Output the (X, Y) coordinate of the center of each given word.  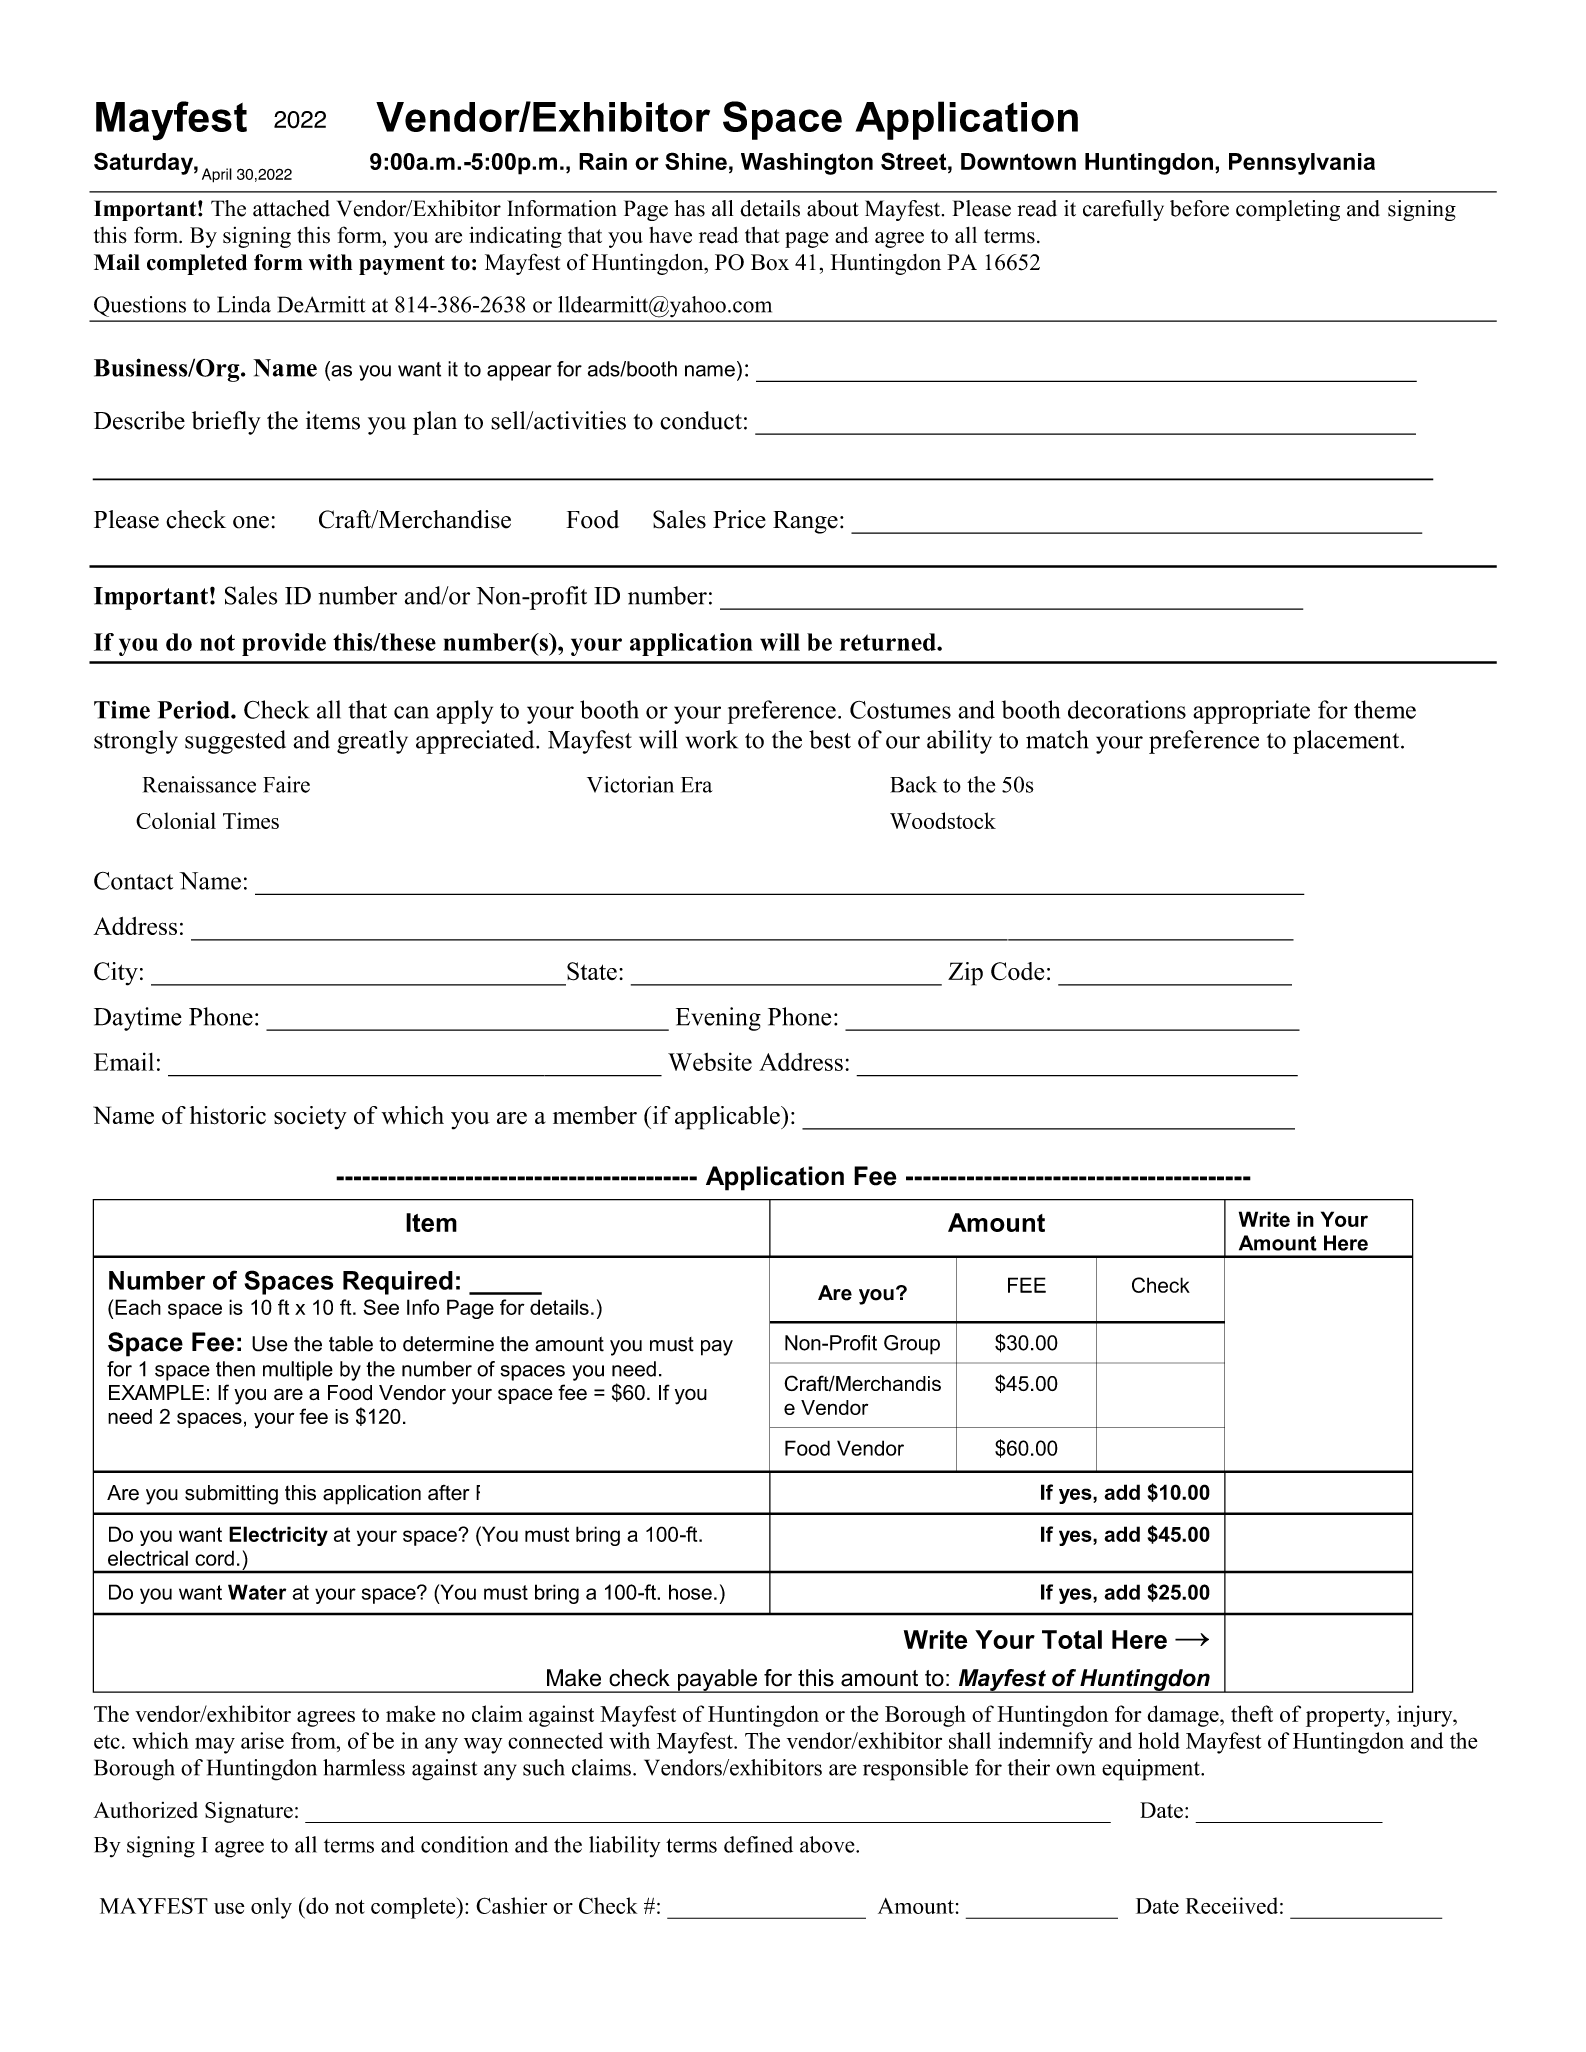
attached (291, 208)
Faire (286, 784)
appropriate (1251, 712)
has (689, 208)
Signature (249, 1812)
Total (1072, 1639)
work (712, 739)
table (351, 1344)
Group (912, 1345)
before (1199, 208)
